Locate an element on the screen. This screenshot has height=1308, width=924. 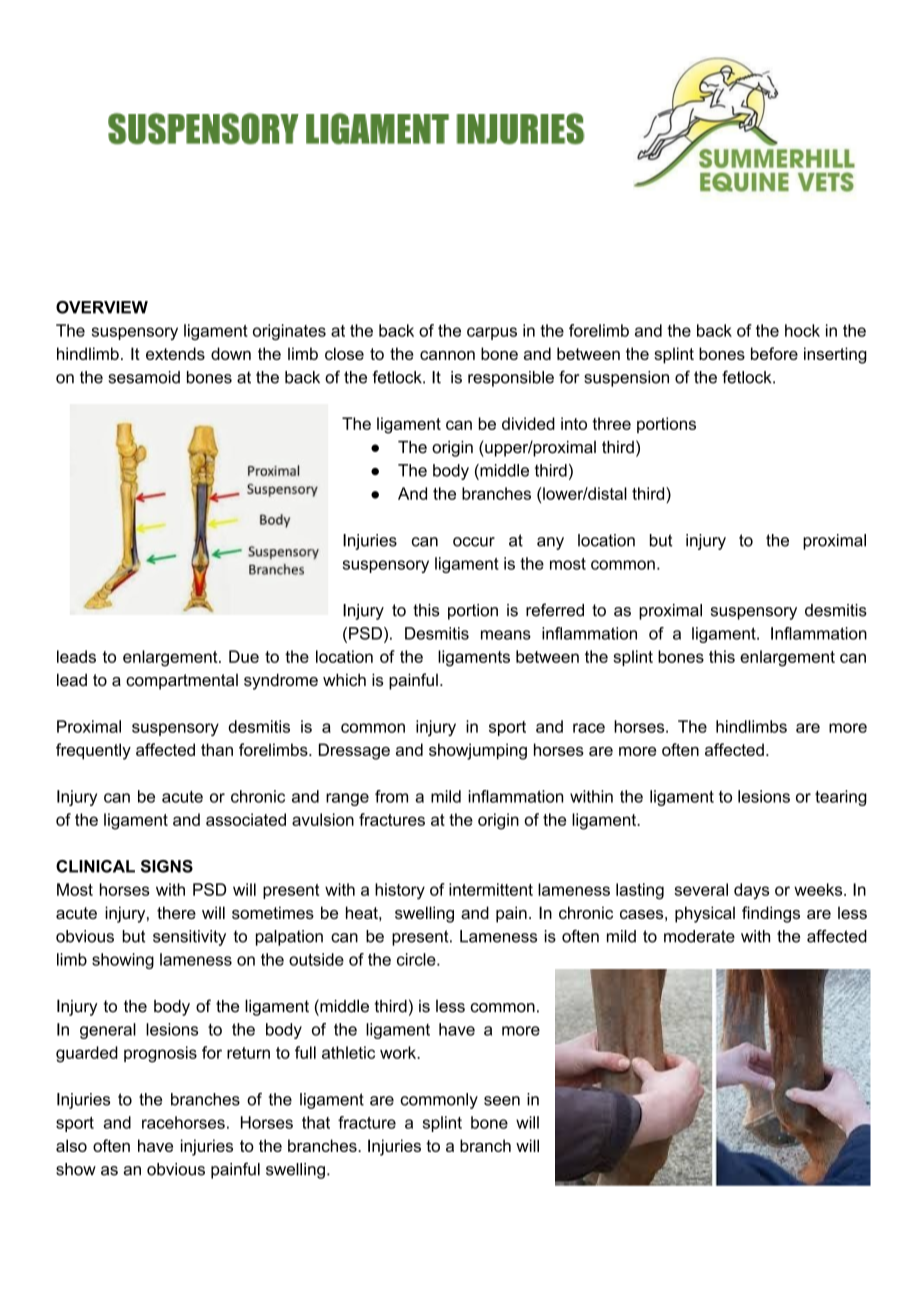
cannon is located at coordinates (447, 355).
